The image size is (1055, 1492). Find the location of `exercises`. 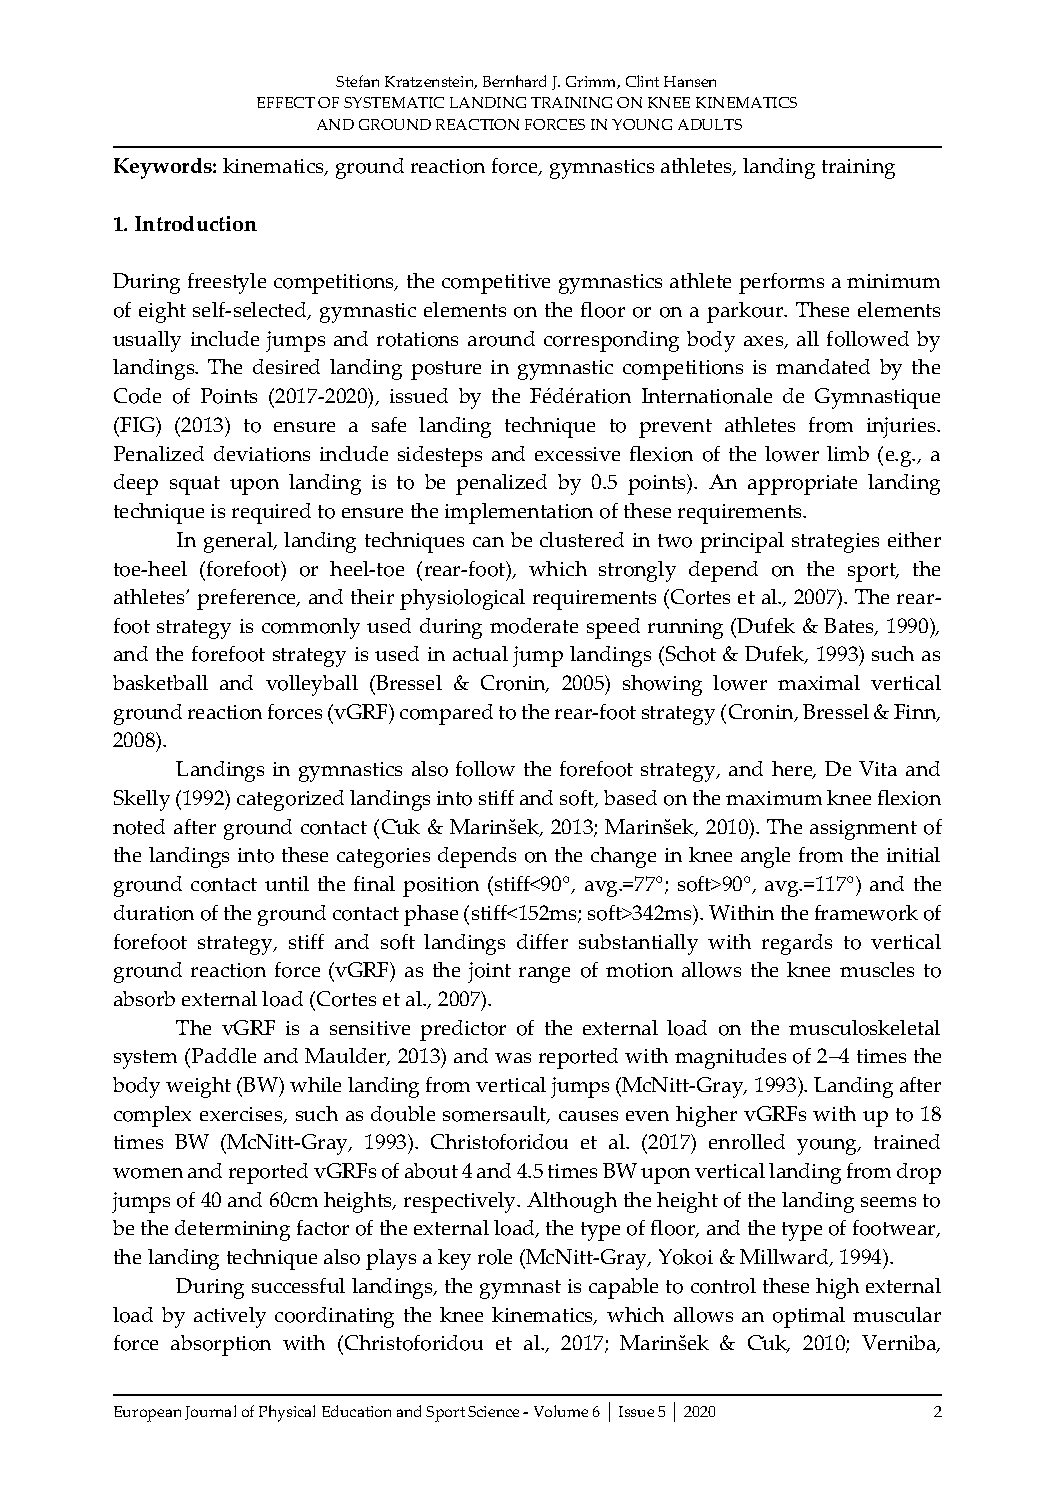

exercises is located at coordinates (242, 1115).
